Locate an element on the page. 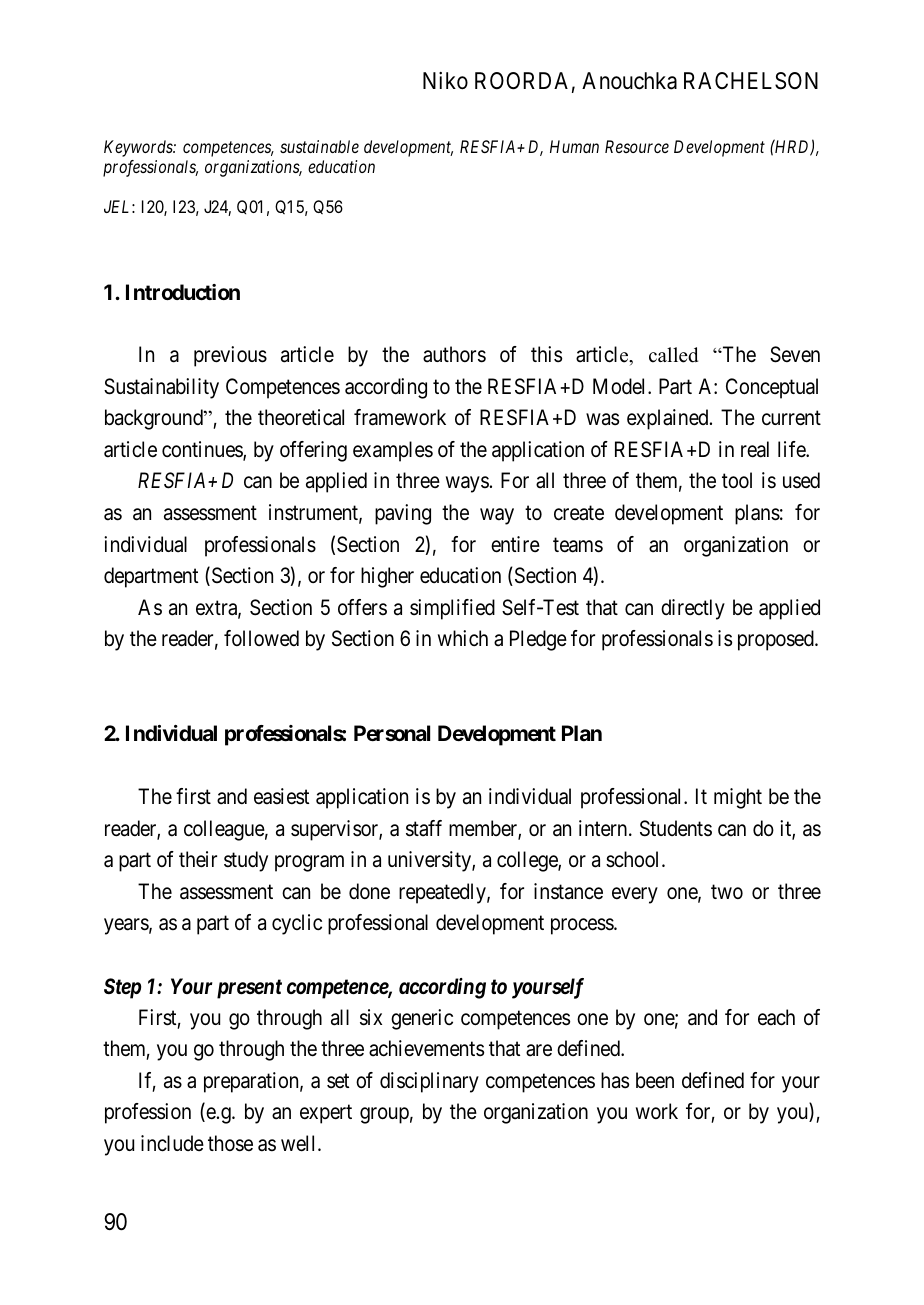 The image size is (924, 1305). sustainable is located at coordinates (319, 146).
